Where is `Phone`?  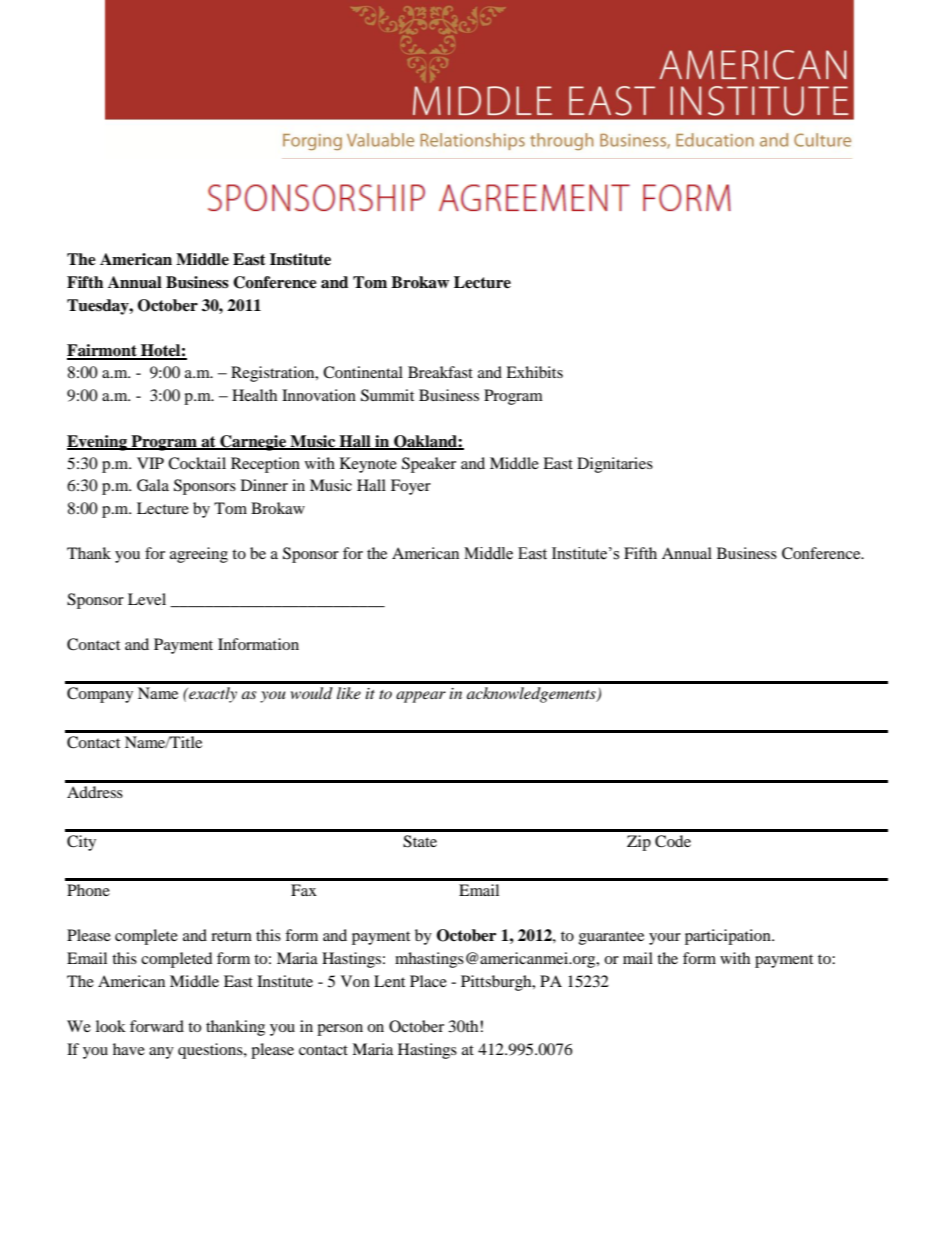
Phone is located at coordinates (88, 890).
